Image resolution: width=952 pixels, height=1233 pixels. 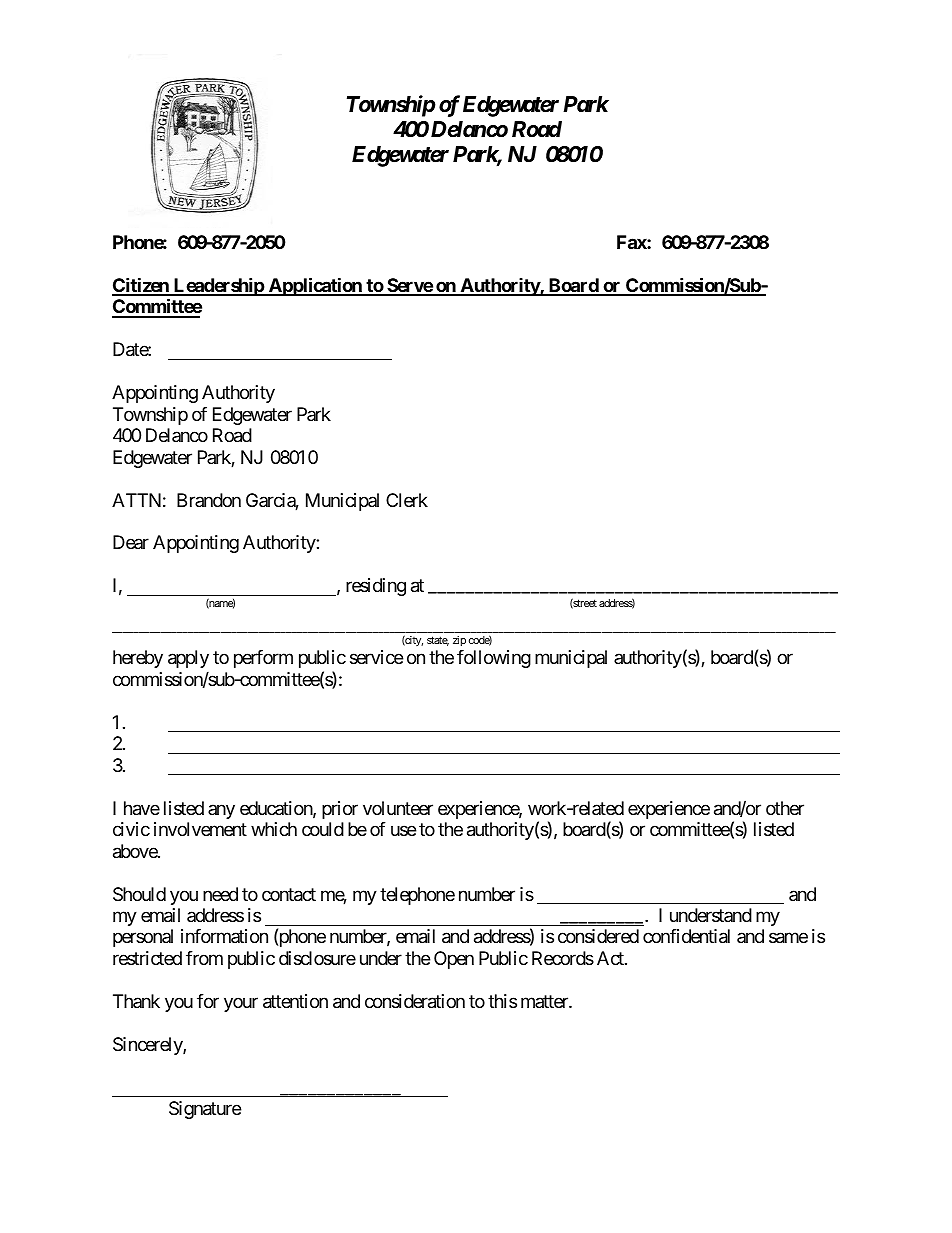 I want to click on Open, so click(x=454, y=960).
